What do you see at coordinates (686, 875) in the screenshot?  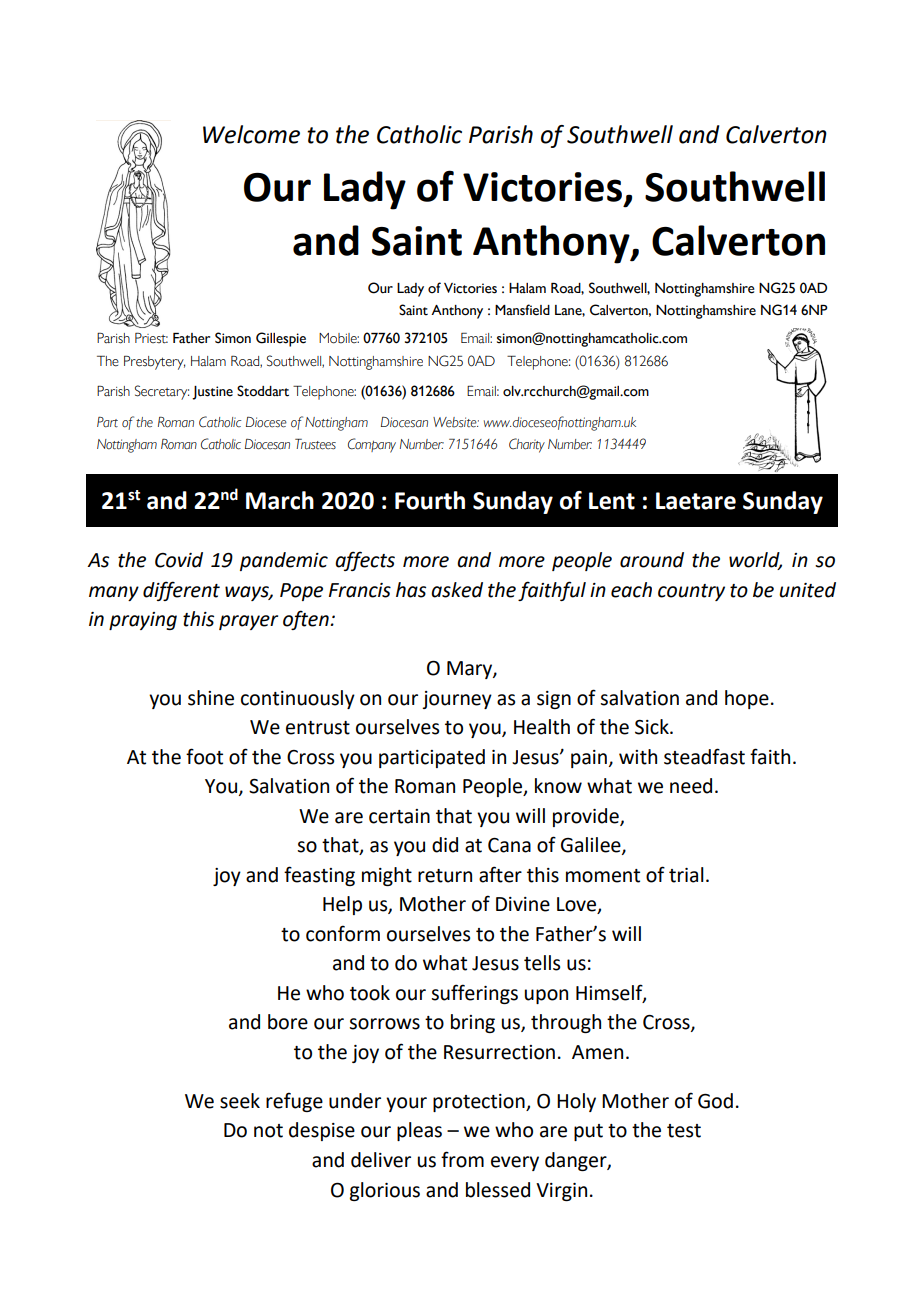 I see `trial` at bounding box center [686, 875].
